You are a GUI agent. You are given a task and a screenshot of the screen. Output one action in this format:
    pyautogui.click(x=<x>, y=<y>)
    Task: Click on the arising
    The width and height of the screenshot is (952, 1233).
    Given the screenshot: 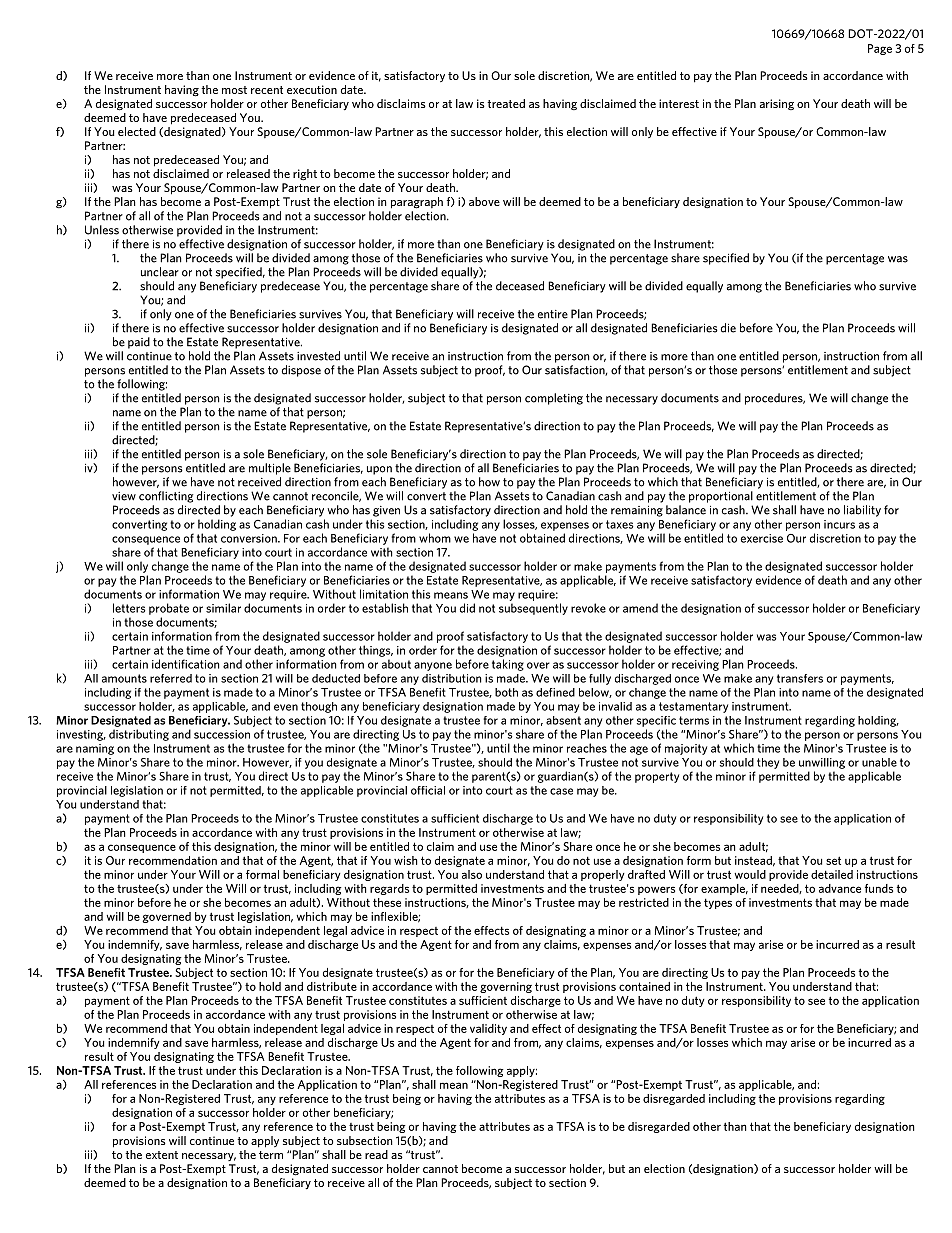 What is the action you would take?
    pyautogui.click(x=777, y=104)
